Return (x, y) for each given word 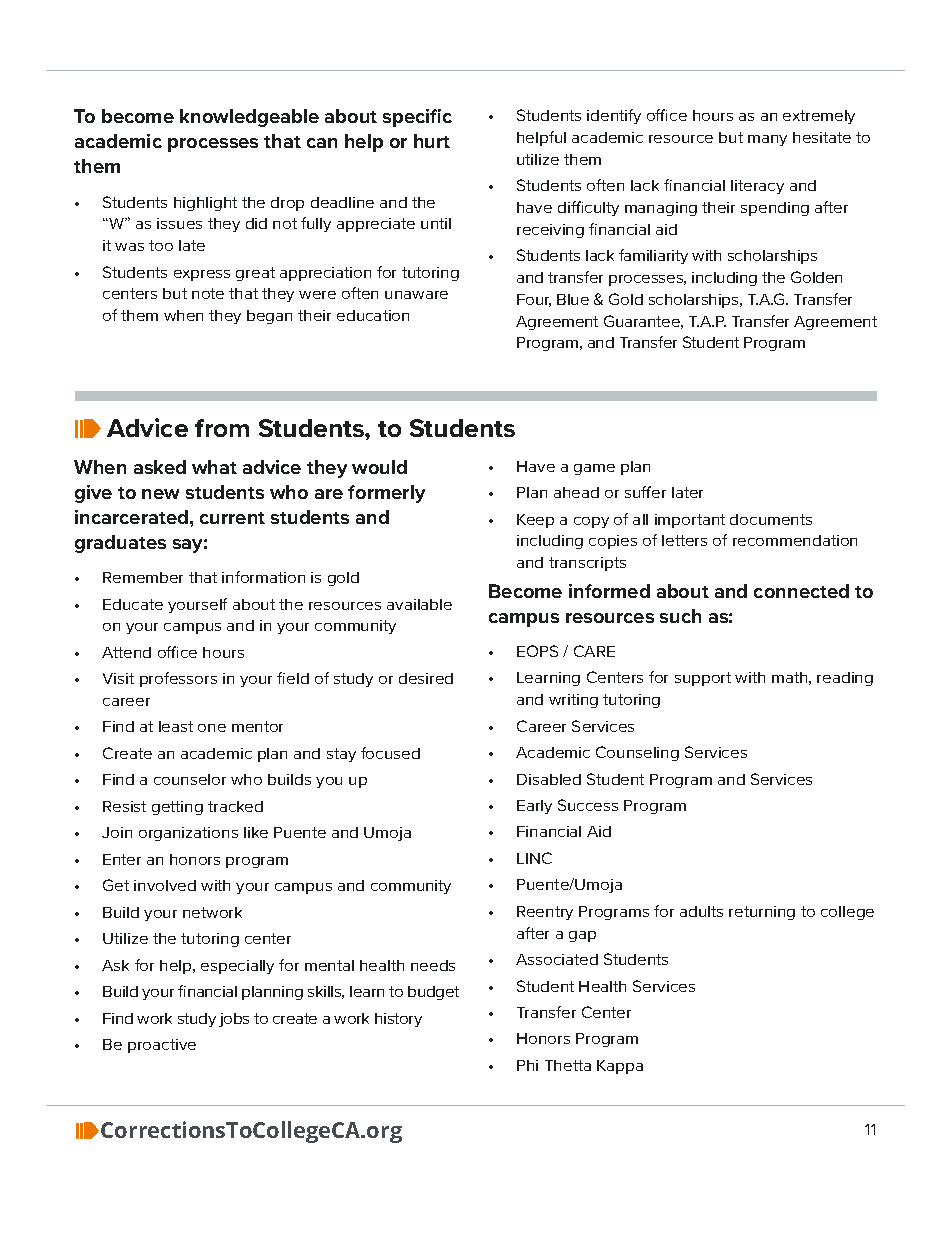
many (767, 140)
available (419, 604)
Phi (527, 1065)
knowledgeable (249, 118)
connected (801, 591)
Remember (143, 577)
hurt (432, 141)
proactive (162, 1046)
